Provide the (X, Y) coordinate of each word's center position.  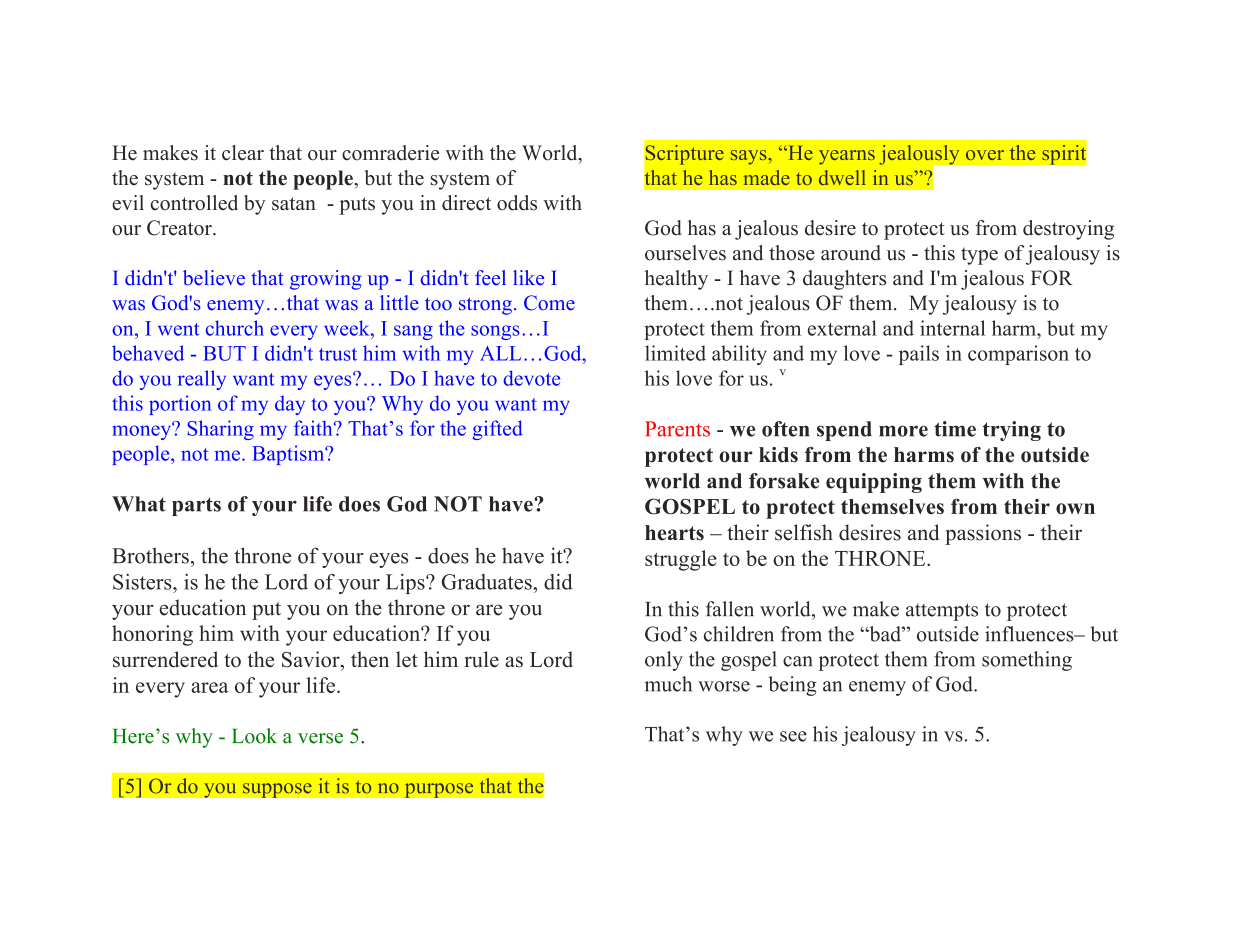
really (202, 380)
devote (531, 378)
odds (517, 203)
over (985, 155)
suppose (277, 790)
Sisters (143, 582)
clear (243, 153)
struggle (681, 560)
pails (919, 355)
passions (983, 534)
